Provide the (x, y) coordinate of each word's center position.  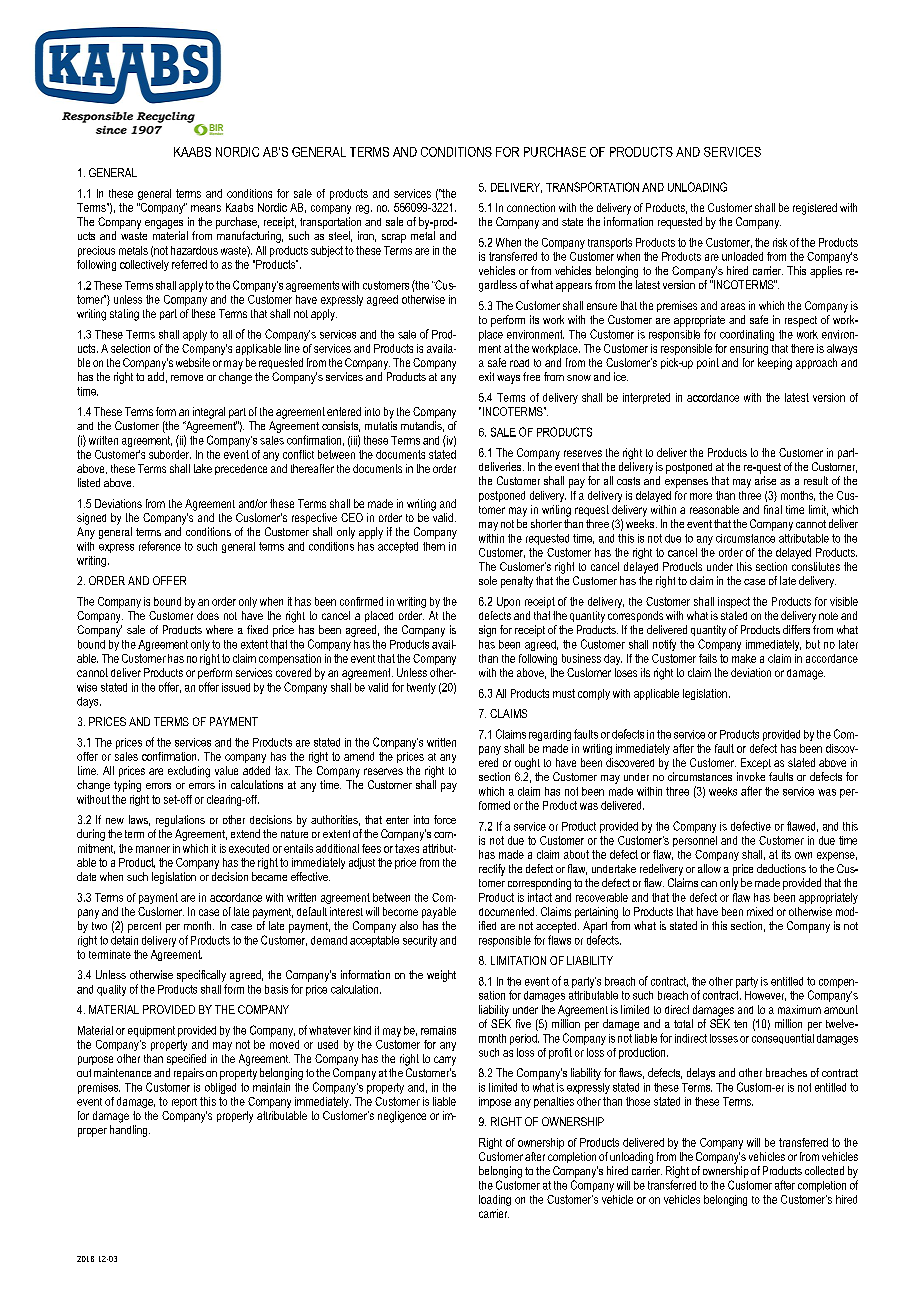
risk (780, 242)
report (184, 1103)
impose (495, 1102)
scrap (394, 238)
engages (164, 224)
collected (824, 1170)
